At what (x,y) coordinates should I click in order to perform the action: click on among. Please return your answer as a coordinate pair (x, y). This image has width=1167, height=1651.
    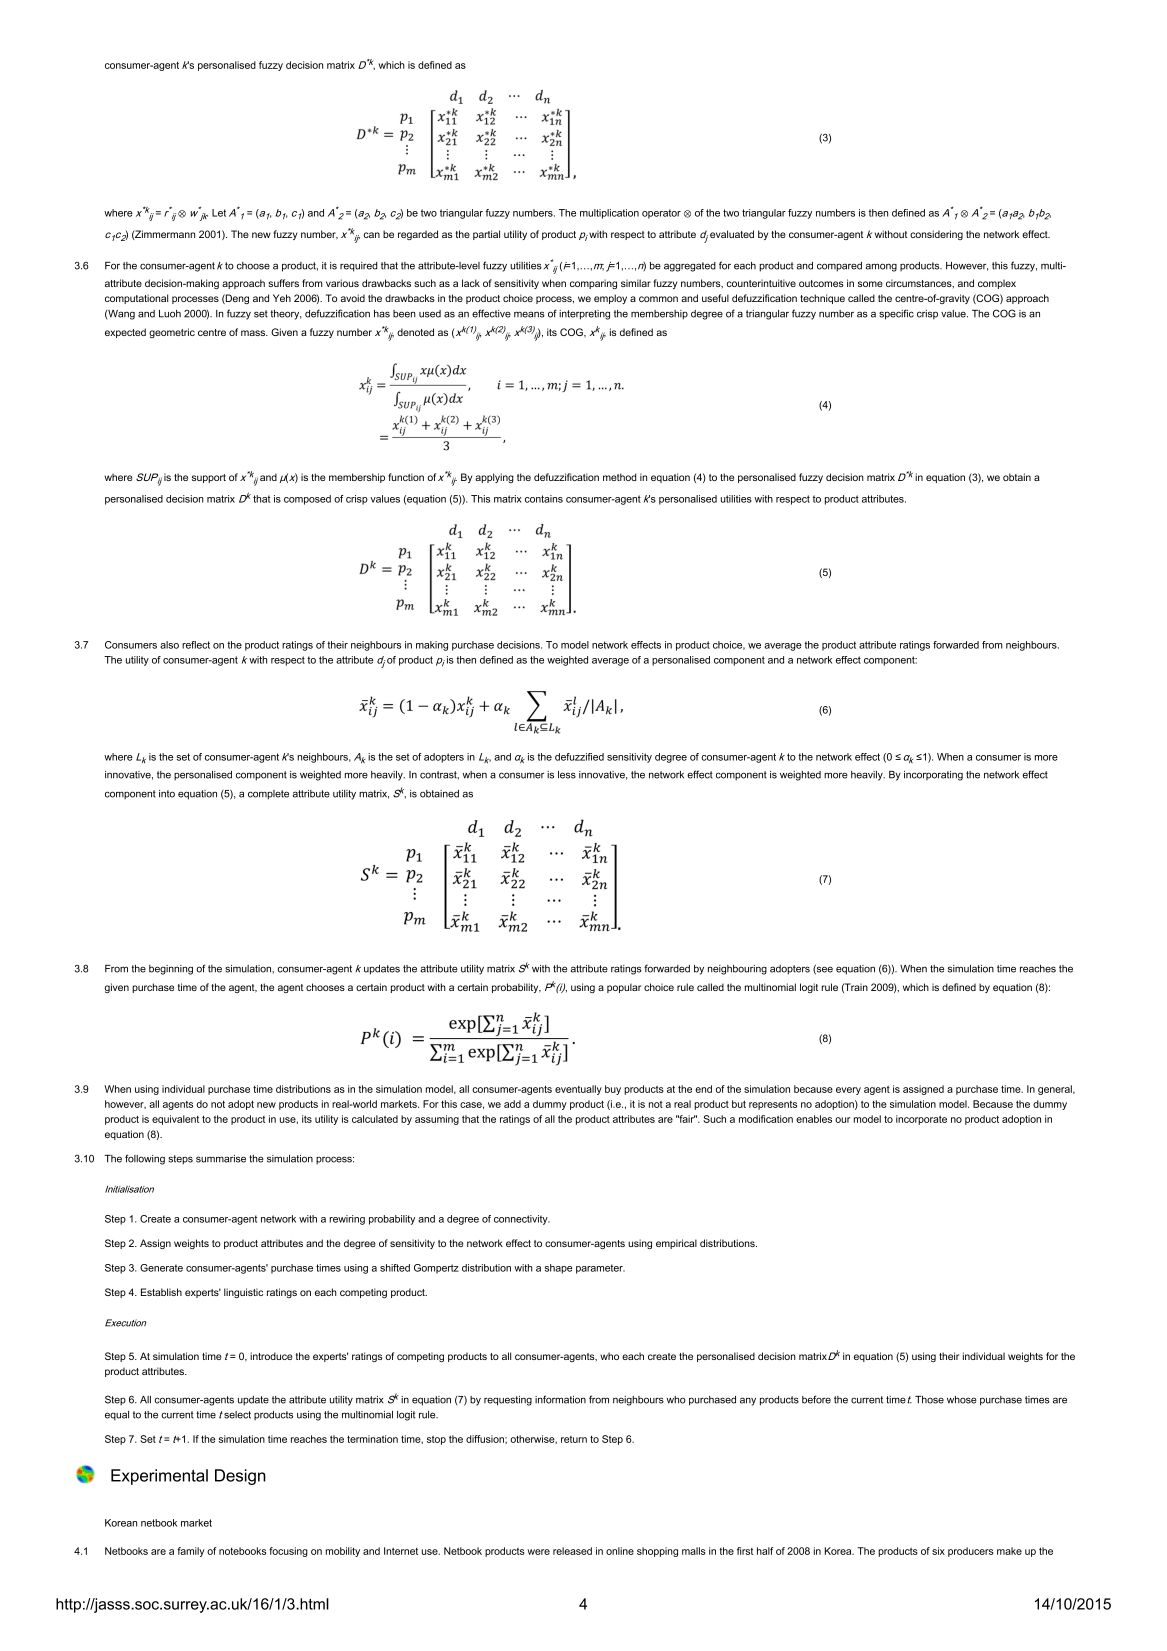
    Looking at the image, I should click on (881, 267).
